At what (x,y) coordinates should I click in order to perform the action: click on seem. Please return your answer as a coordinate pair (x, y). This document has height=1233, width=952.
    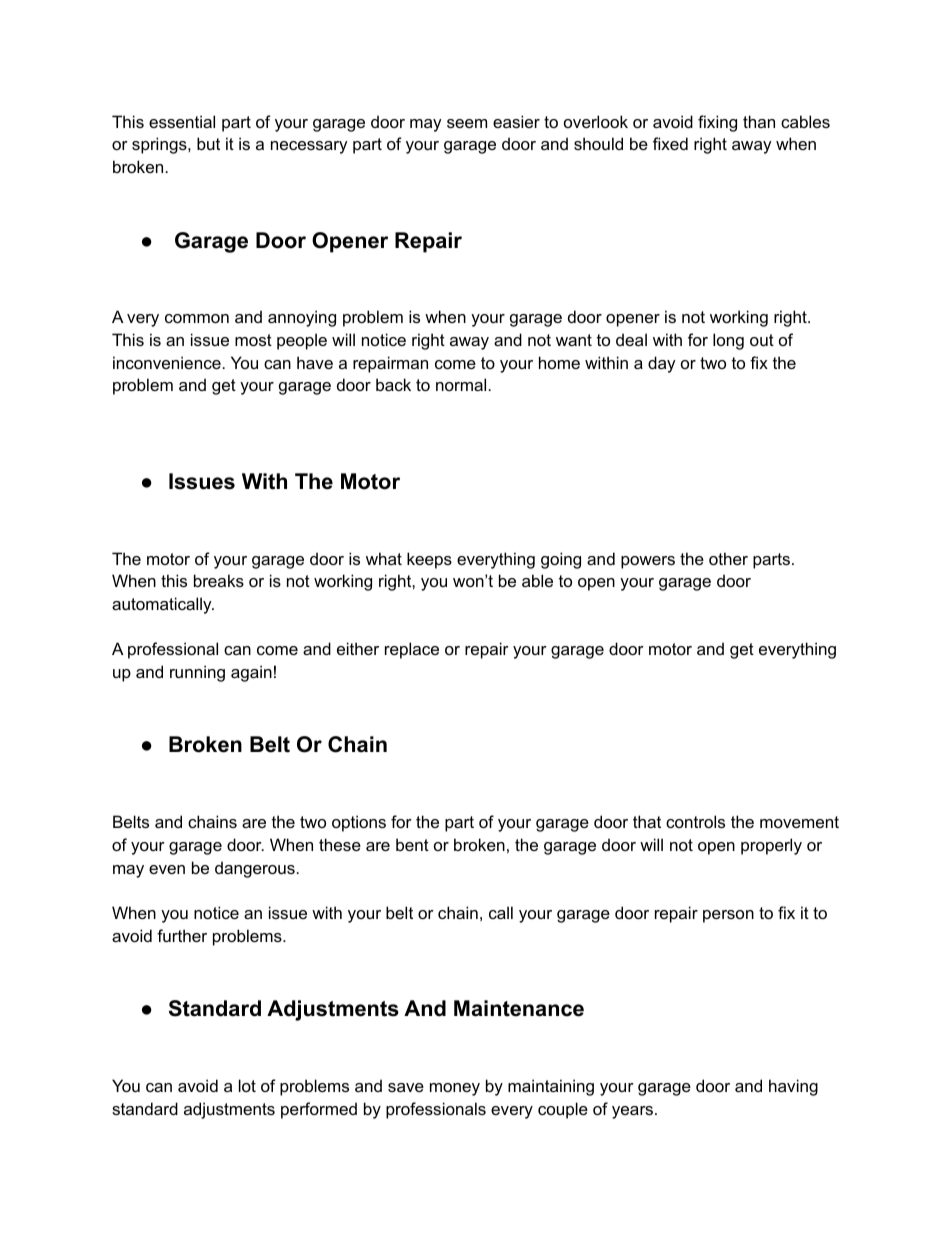
    Looking at the image, I should click on (467, 123).
